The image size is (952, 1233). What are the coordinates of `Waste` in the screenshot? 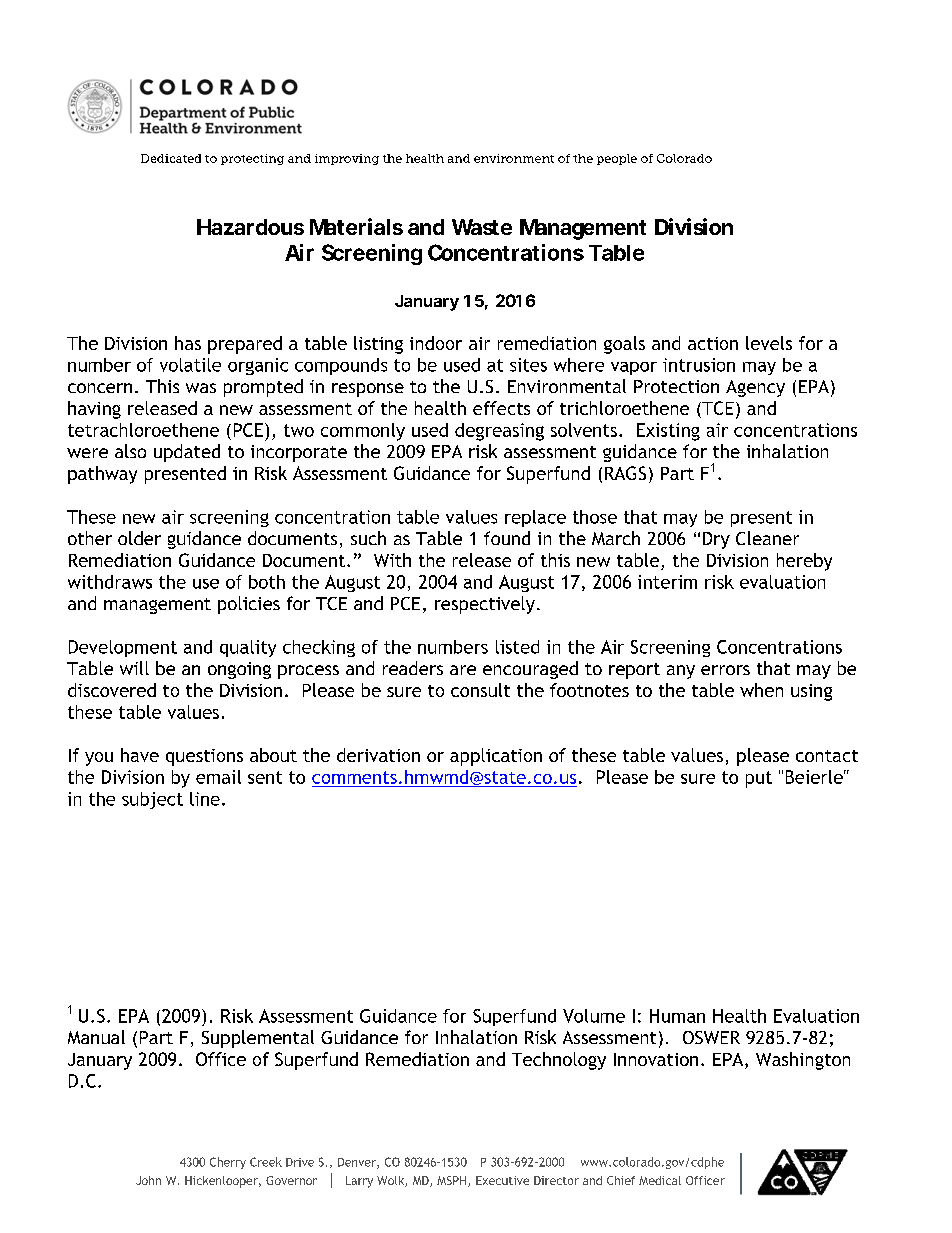 It's located at (482, 227).
